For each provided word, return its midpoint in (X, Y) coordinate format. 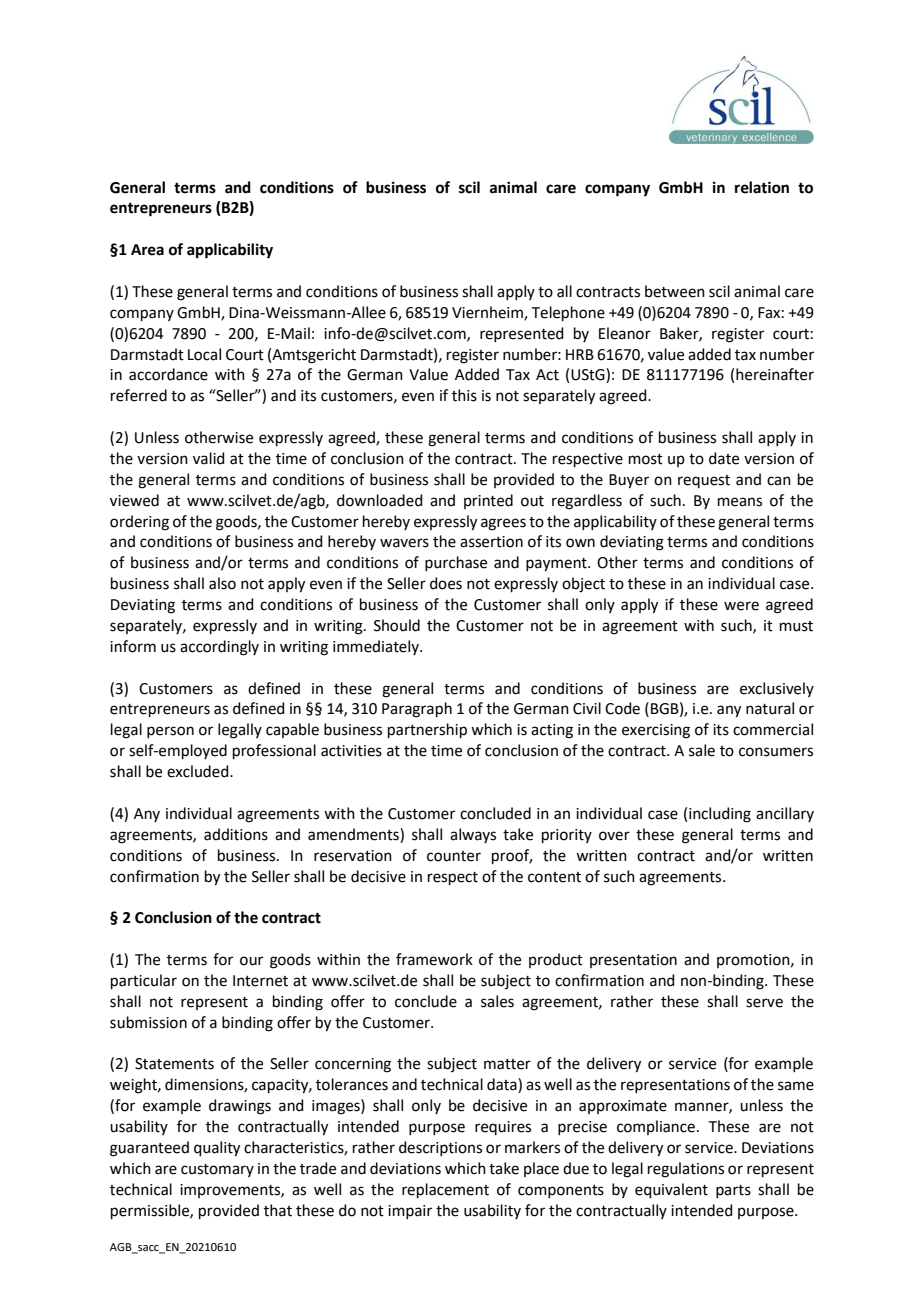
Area (147, 250)
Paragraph (417, 710)
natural (770, 708)
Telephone (568, 313)
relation (762, 187)
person (170, 732)
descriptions (440, 1148)
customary (217, 1170)
